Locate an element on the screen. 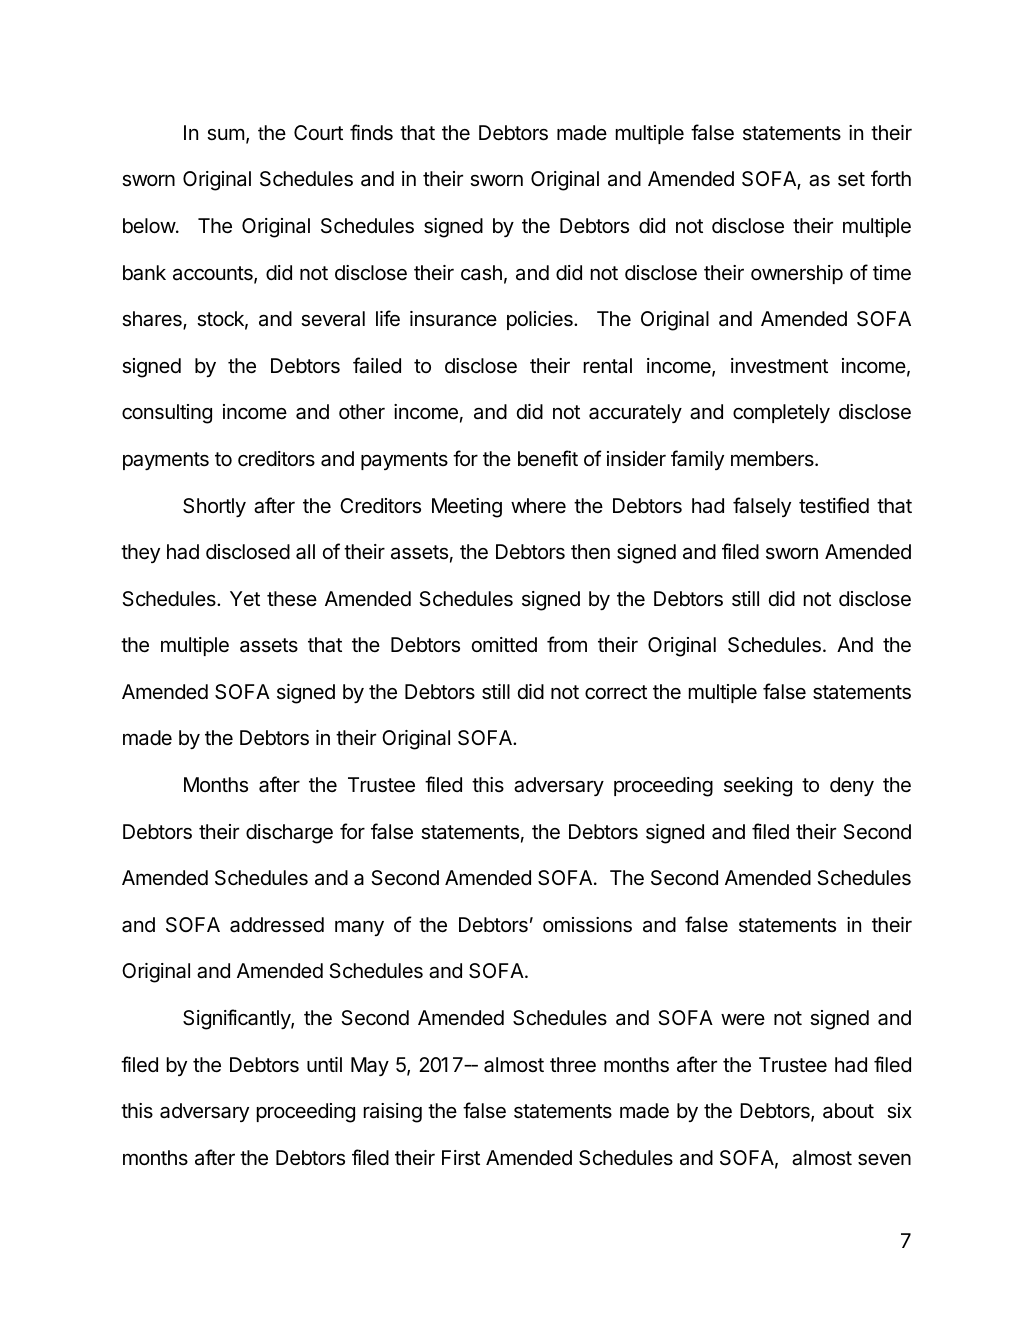  Yet is located at coordinates (245, 598).
